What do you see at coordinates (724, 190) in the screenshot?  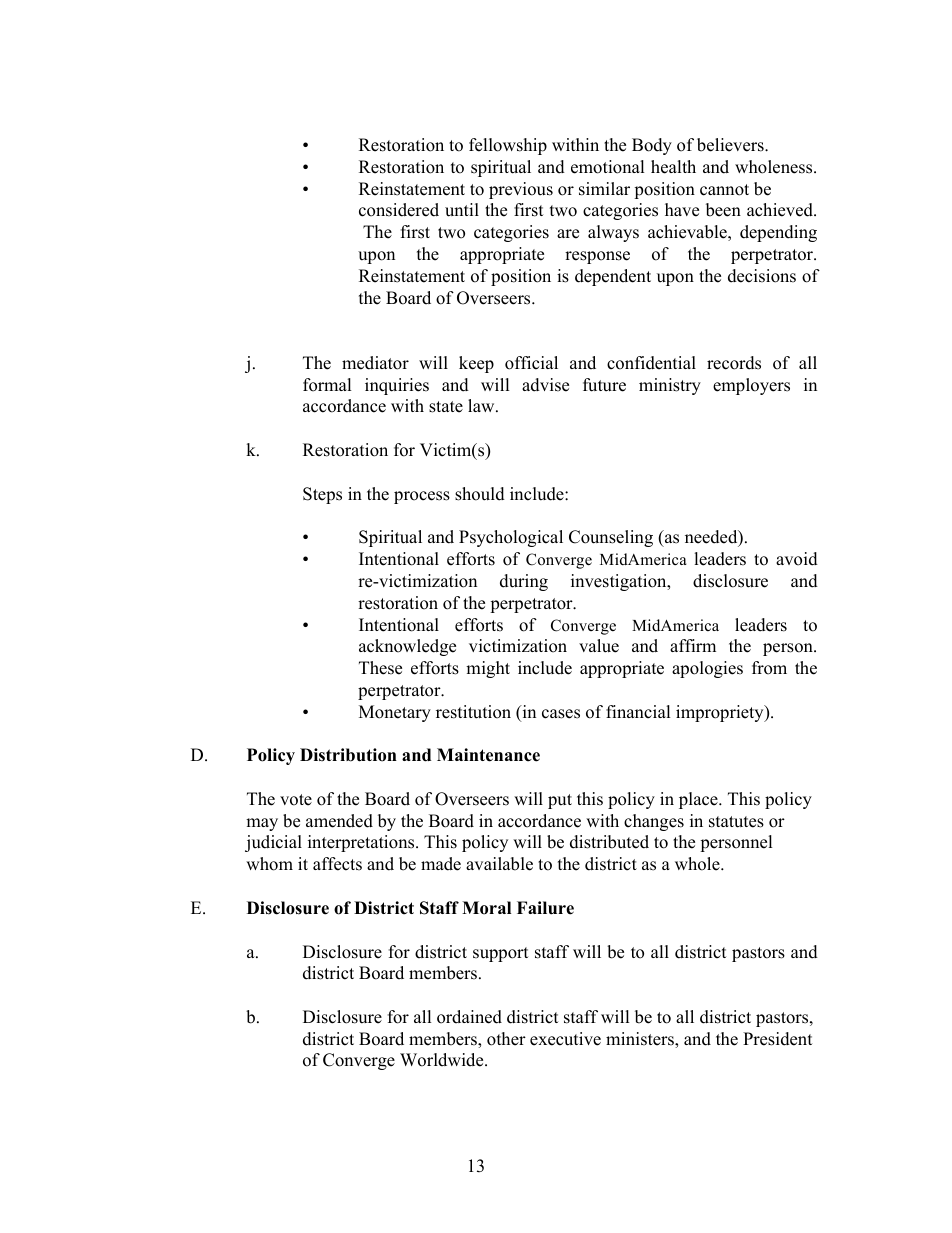 I see `cannot` at bounding box center [724, 190].
